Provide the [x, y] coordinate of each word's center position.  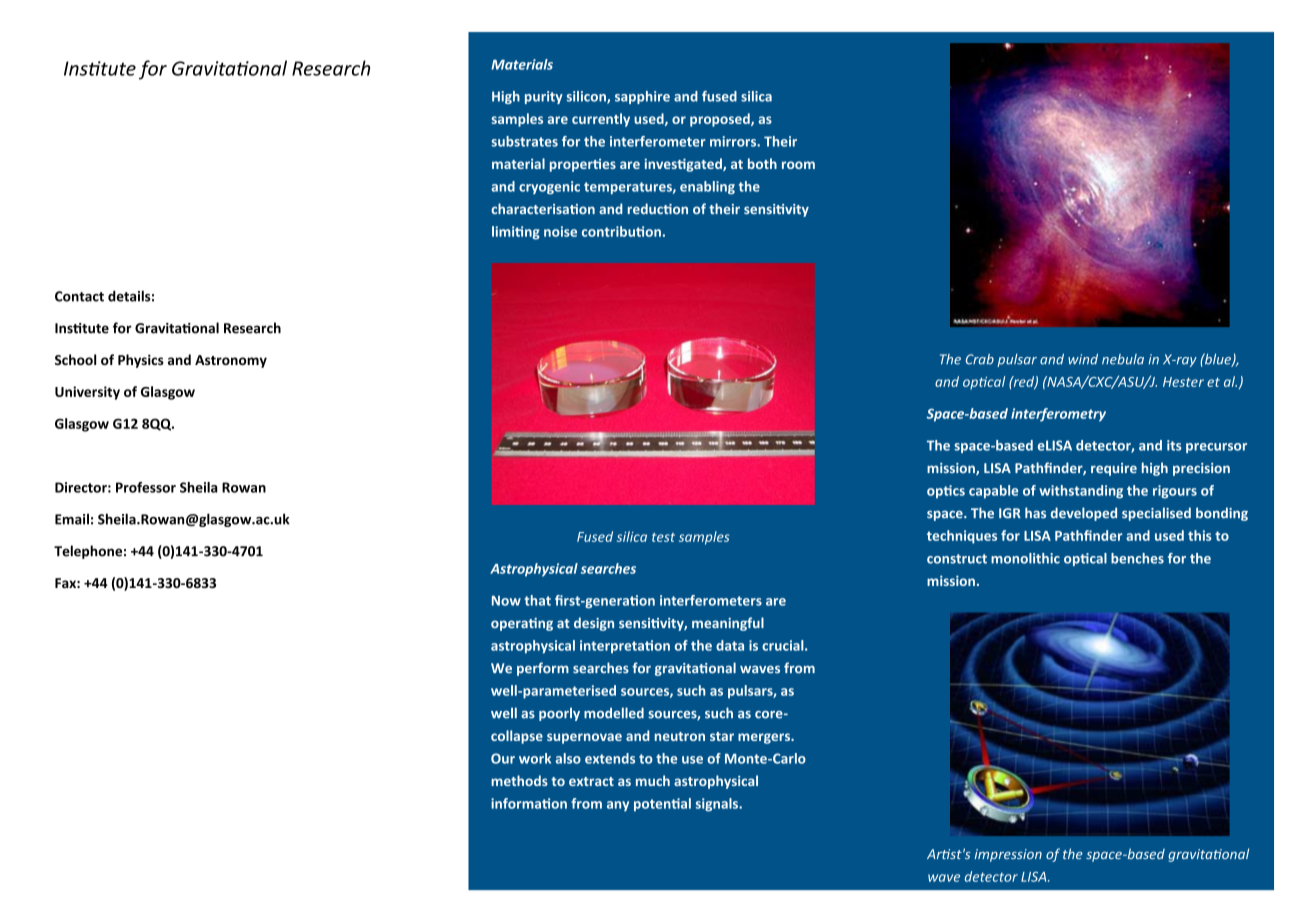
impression [1008, 855]
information [529, 803]
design [594, 624]
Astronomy [231, 361]
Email [72, 519]
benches [1137, 558]
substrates [524, 141]
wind [1083, 359]
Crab [980, 359]
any [618, 806]
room [798, 165]
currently [601, 120]
